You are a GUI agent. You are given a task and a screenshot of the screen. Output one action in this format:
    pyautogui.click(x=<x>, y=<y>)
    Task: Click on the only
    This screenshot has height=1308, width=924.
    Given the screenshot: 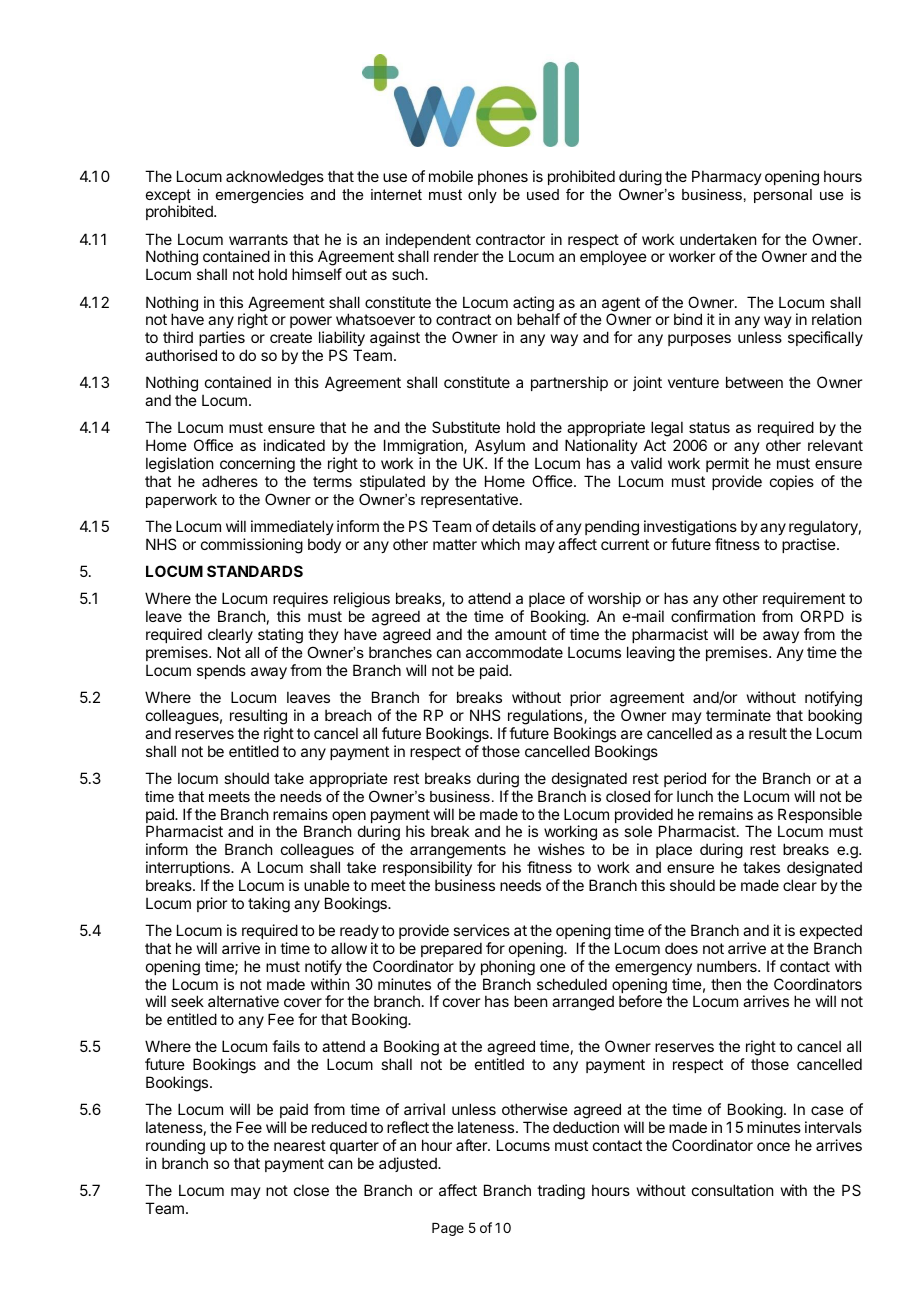 What is the action you would take?
    pyautogui.click(x=482, y=196)
